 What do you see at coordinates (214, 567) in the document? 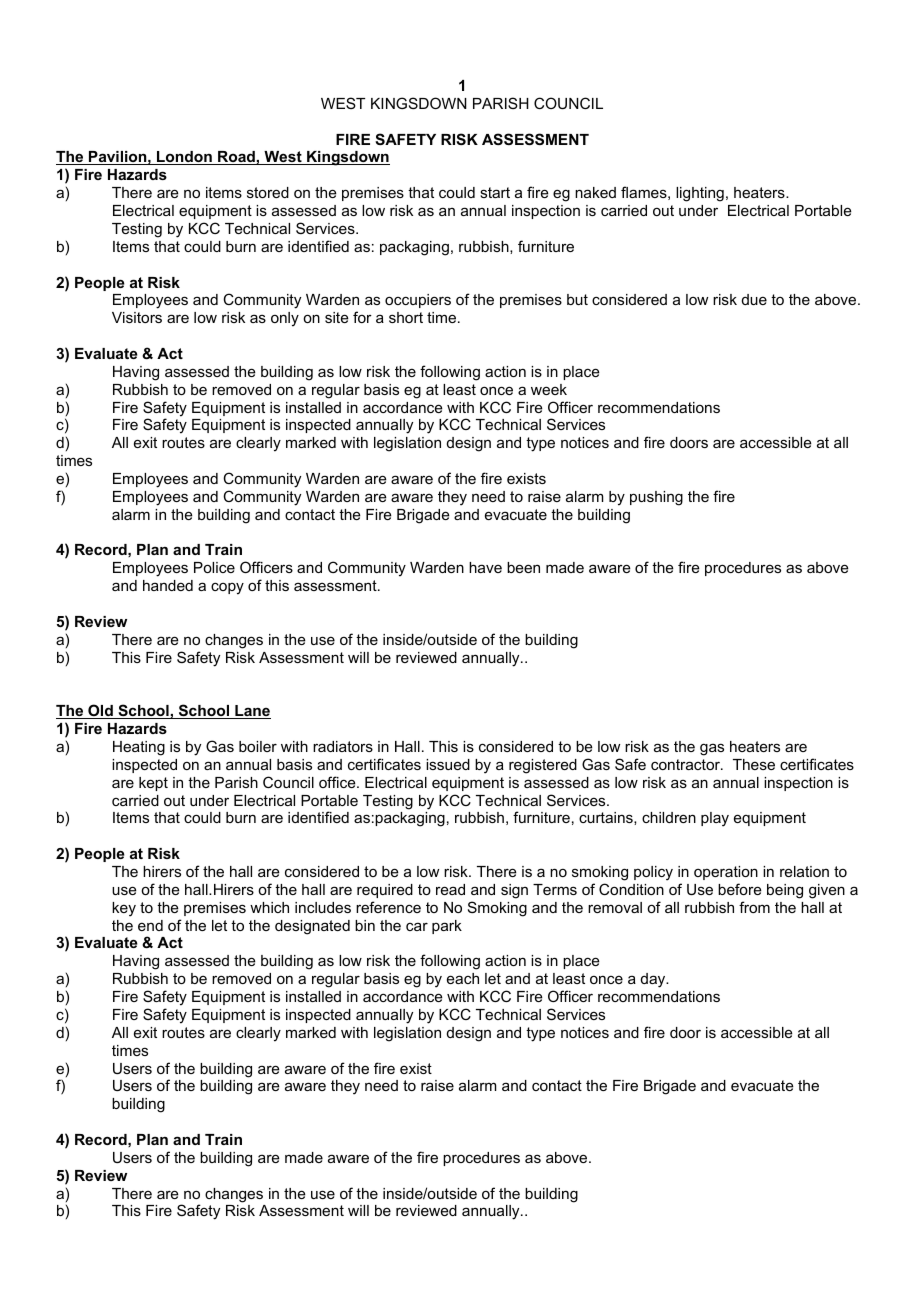
I see `Police` at bounding box center [214, 567].
